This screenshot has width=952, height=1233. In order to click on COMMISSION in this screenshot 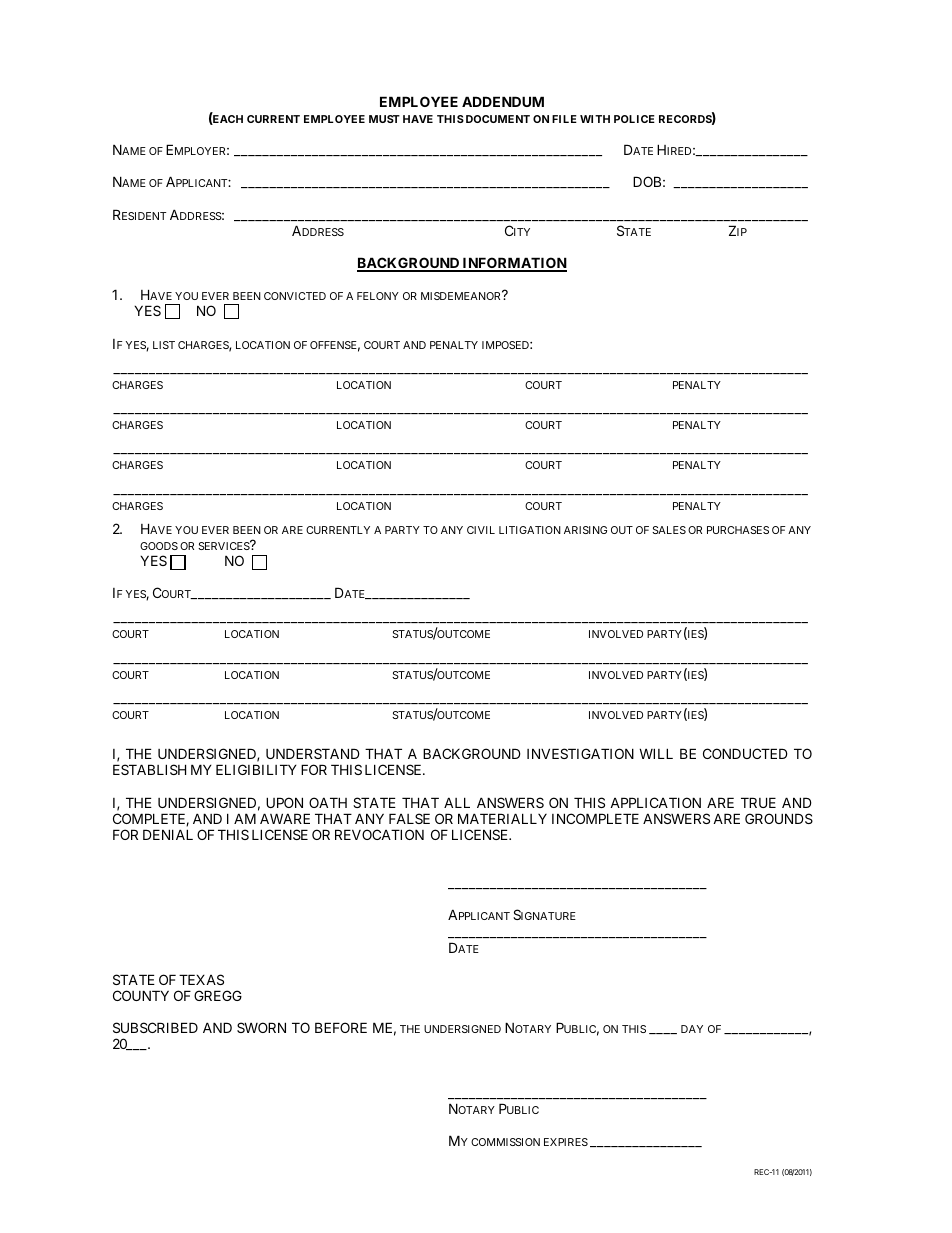, I will do `click(505, 1142)`.
